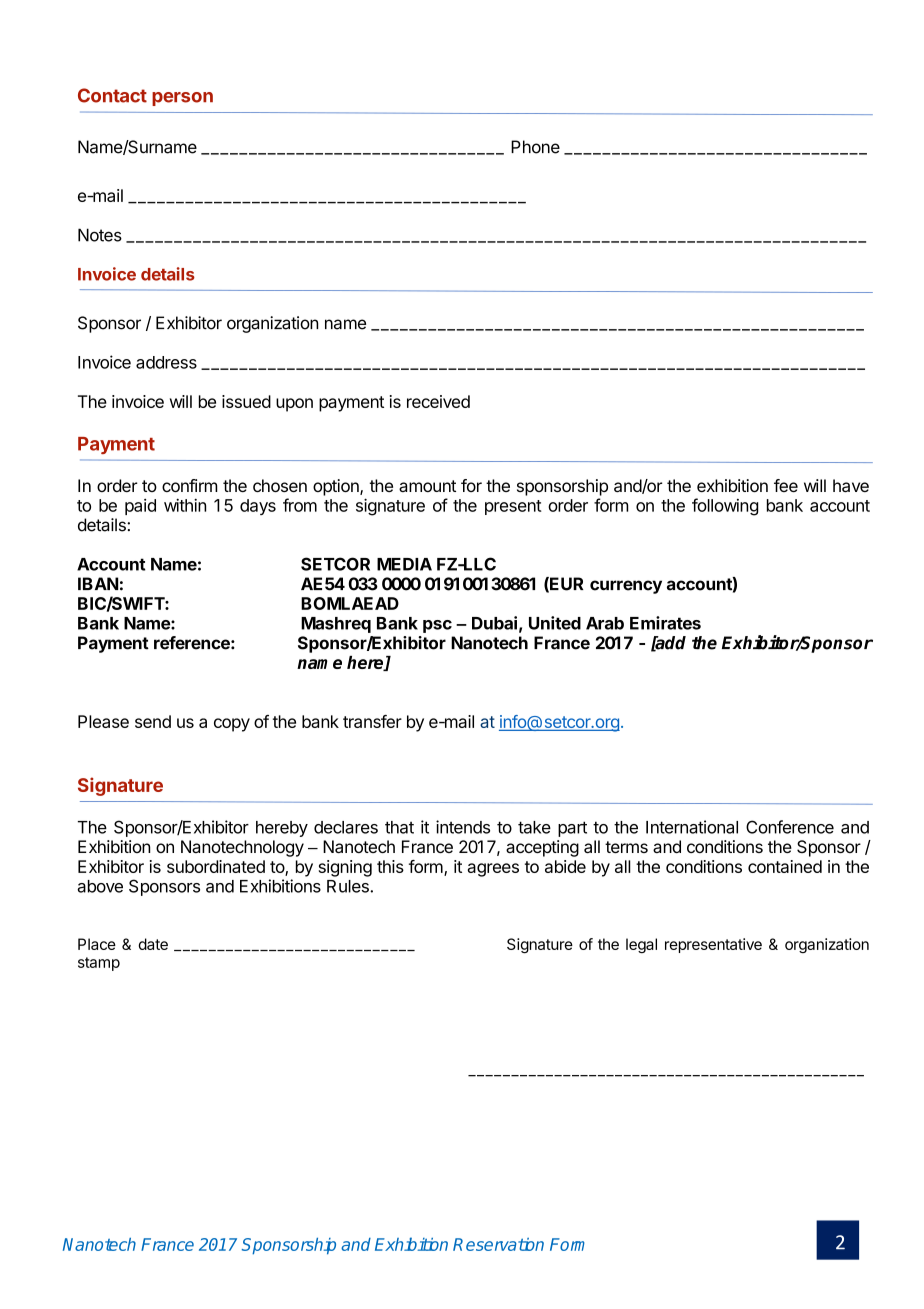 Image resolution: width=924 pixels, height=1309 pixels. I want to click on intends, so click(463, 827).
